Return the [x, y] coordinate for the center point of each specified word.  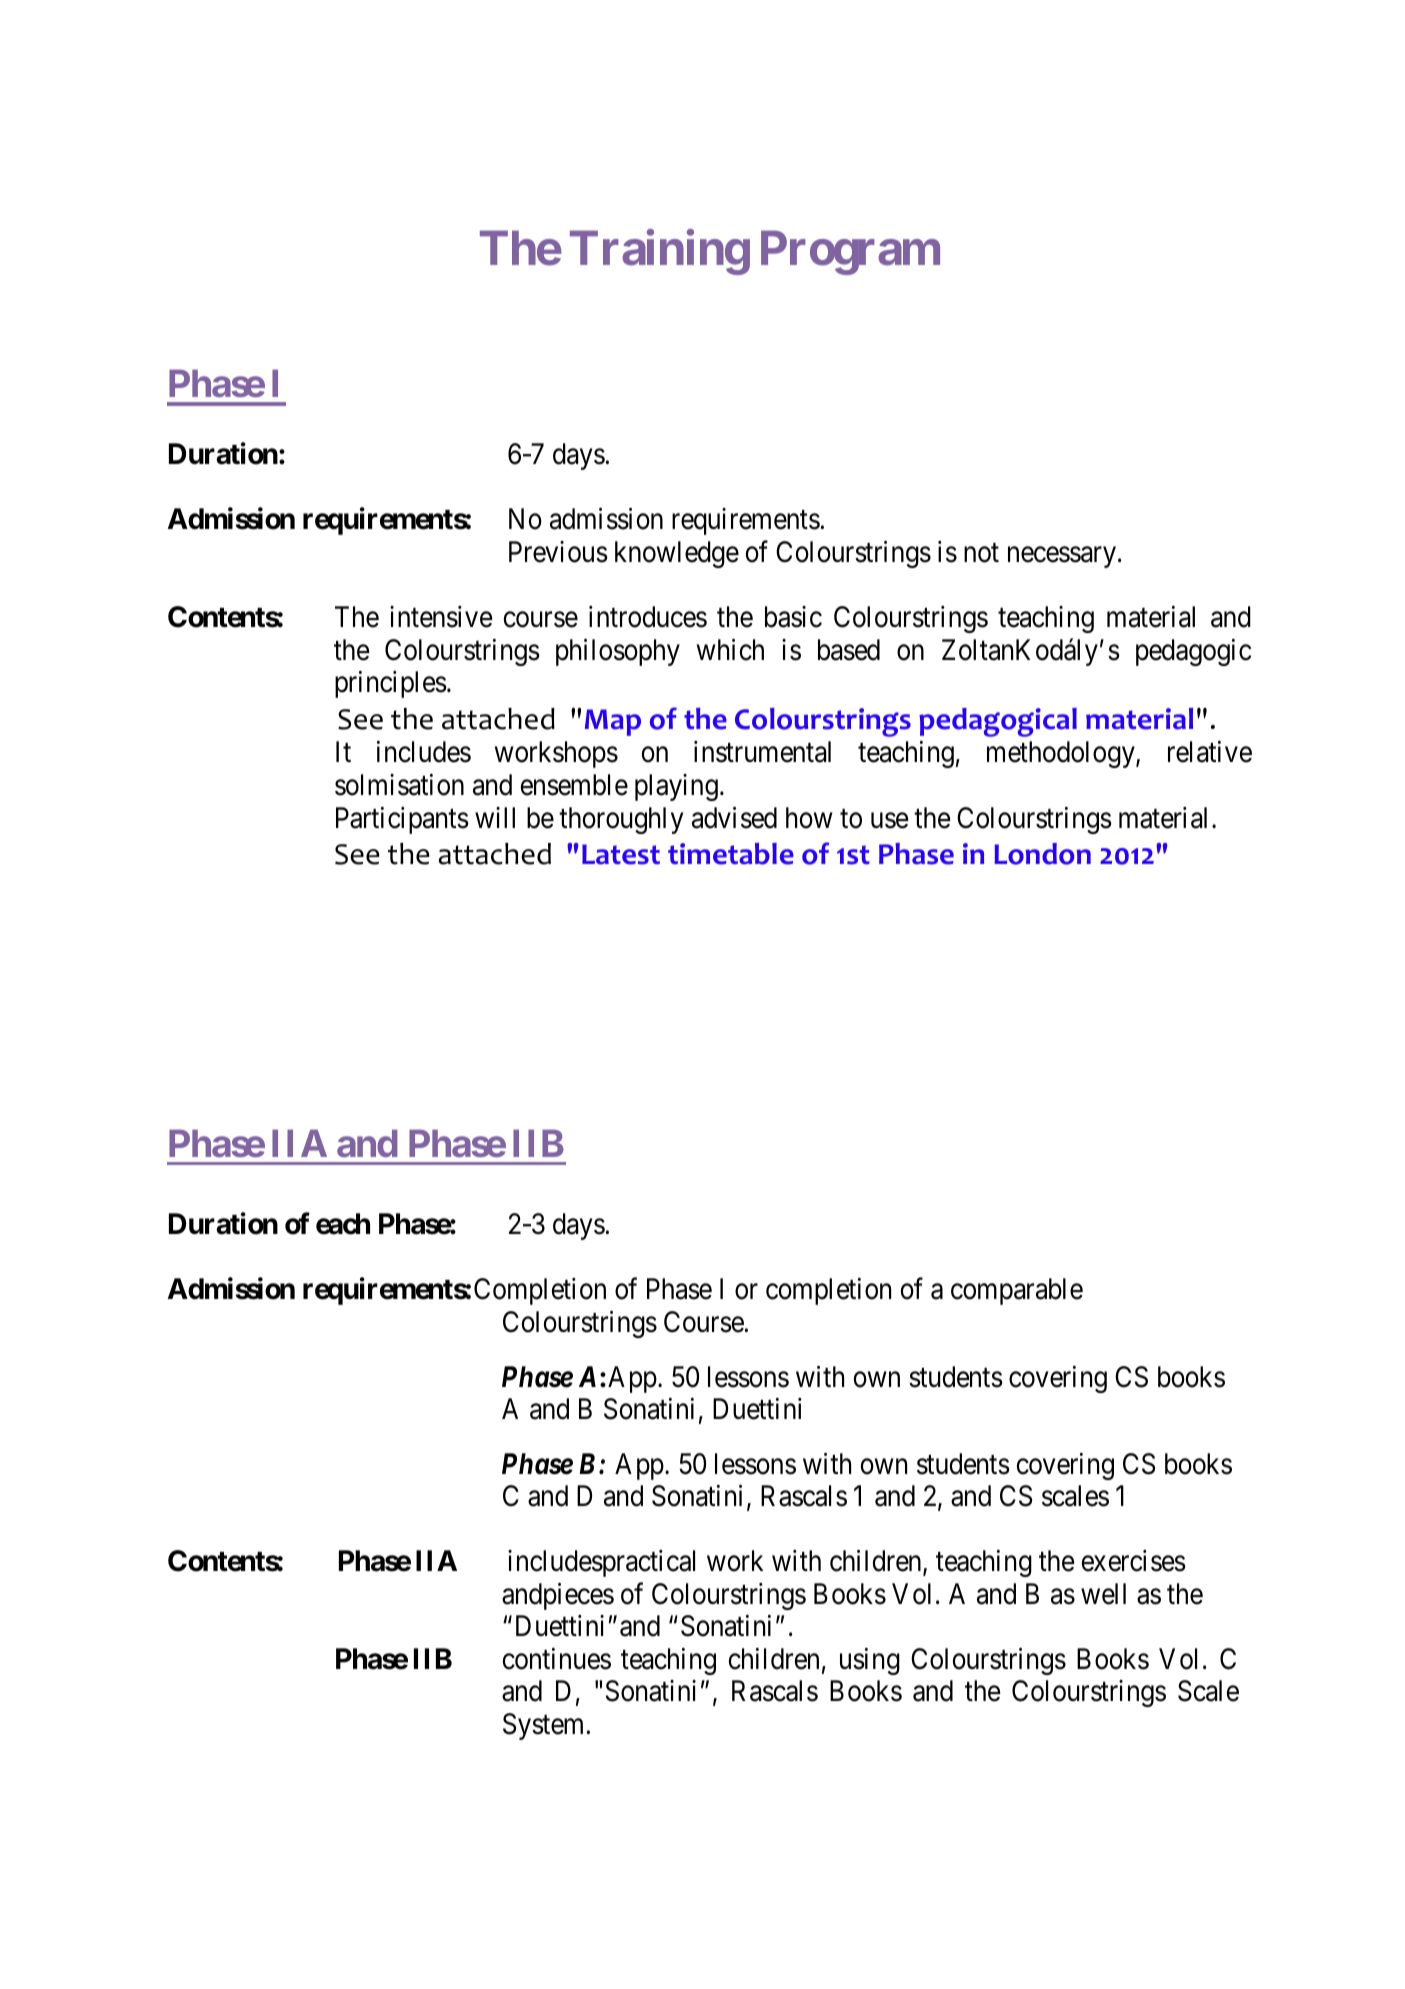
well [1103, 1594]
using [870, 1661]
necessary [1062, 557]
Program [850, 253]
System [543, 1726]
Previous [558, 552]
